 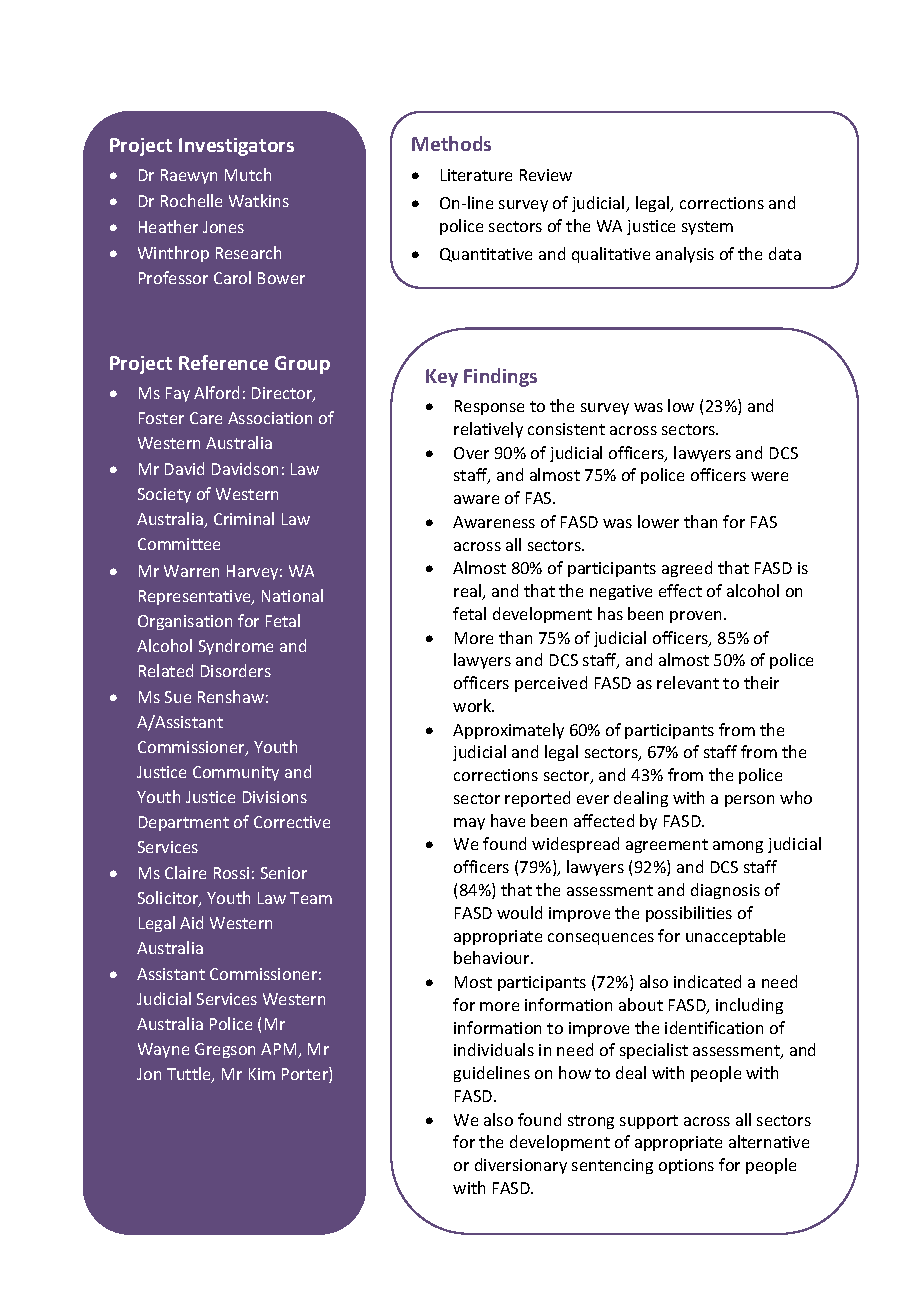 I want to click on Approximately, so click(x=508, y=731).
